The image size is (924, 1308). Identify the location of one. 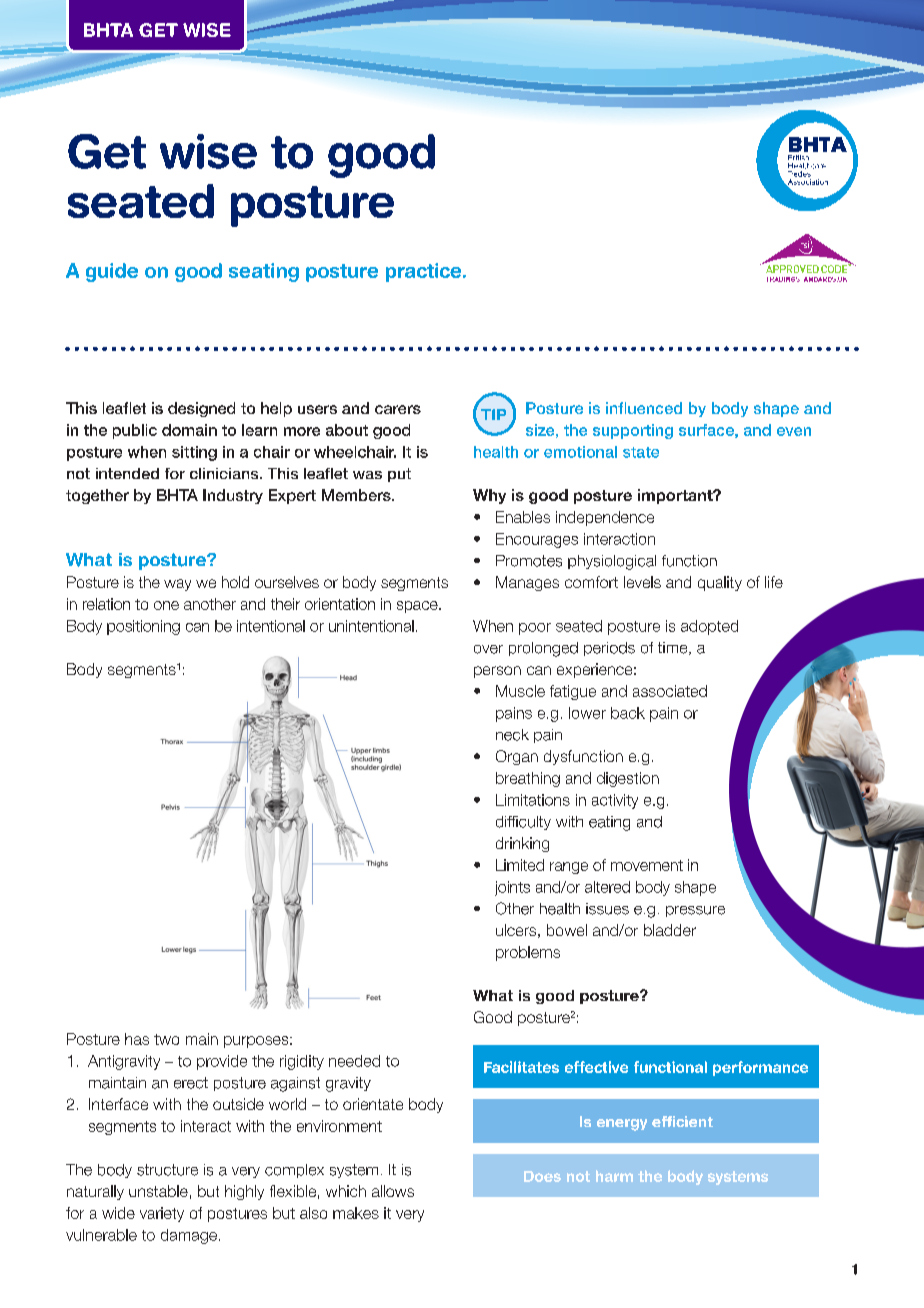
(166, 605).
